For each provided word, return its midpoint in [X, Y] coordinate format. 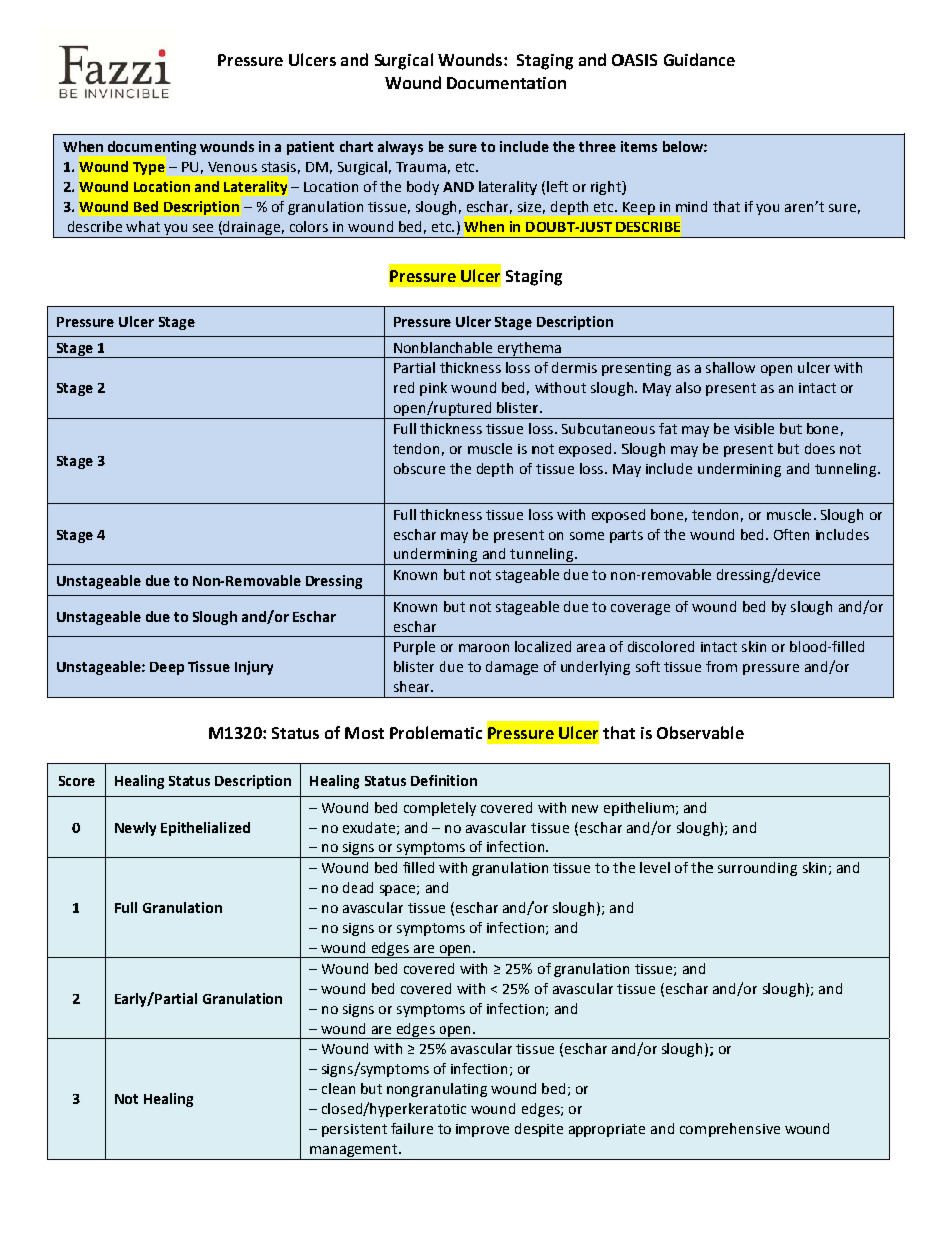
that [726, 206]
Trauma [421, 167]
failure [412, 1128]
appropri [596, 1130]
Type [149, 168]
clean [338, 1088]
